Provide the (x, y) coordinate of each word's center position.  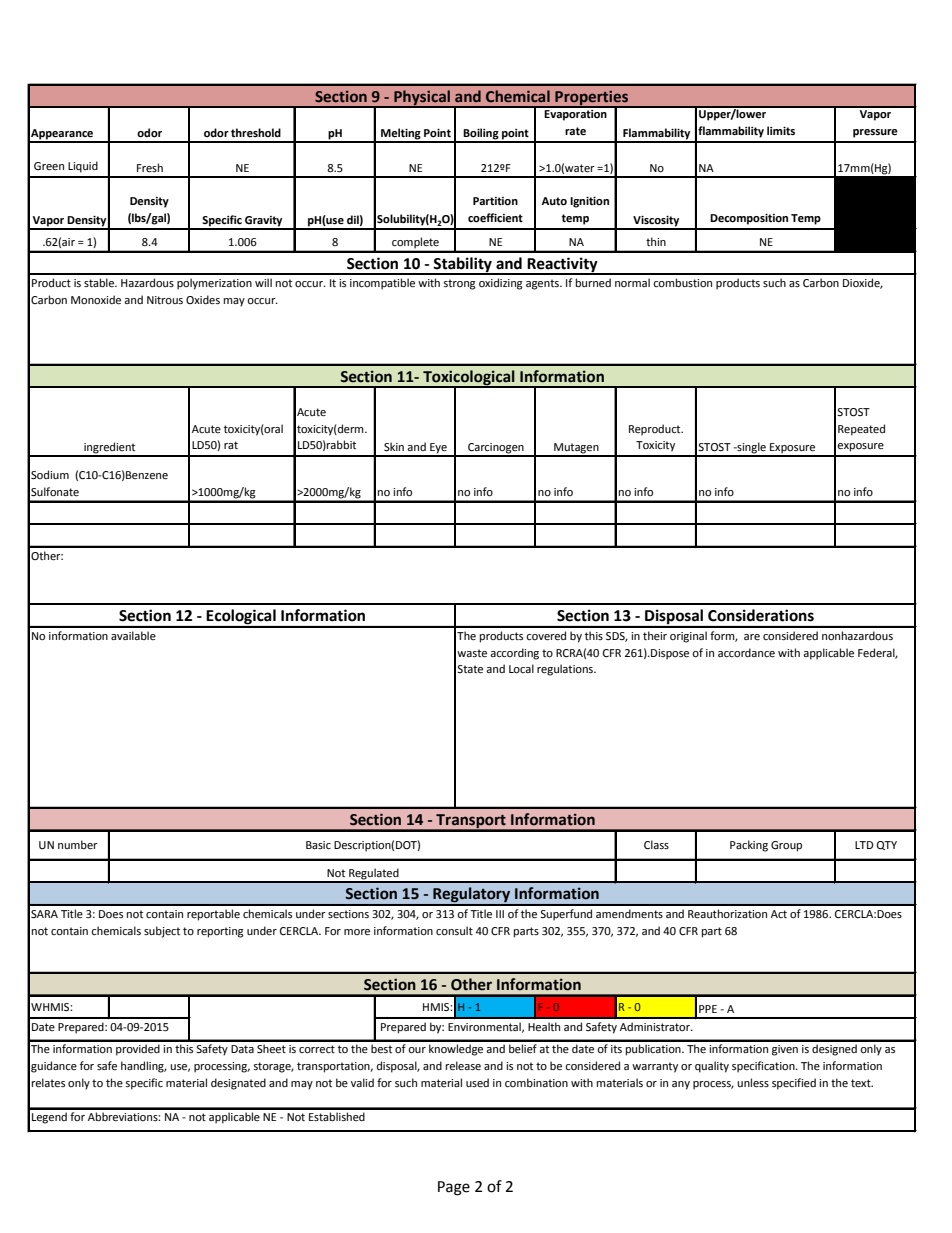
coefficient (495, 218)
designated (238, 1084)
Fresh (150, 168)
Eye (438, 449)
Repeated (861, 430)
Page (454, 1188)
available (133, 635)
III (500, 914)
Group (786, 846)
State (470, 669)
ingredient (110, 449)
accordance (746, 653)
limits (781, 130)
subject (162, 932)
